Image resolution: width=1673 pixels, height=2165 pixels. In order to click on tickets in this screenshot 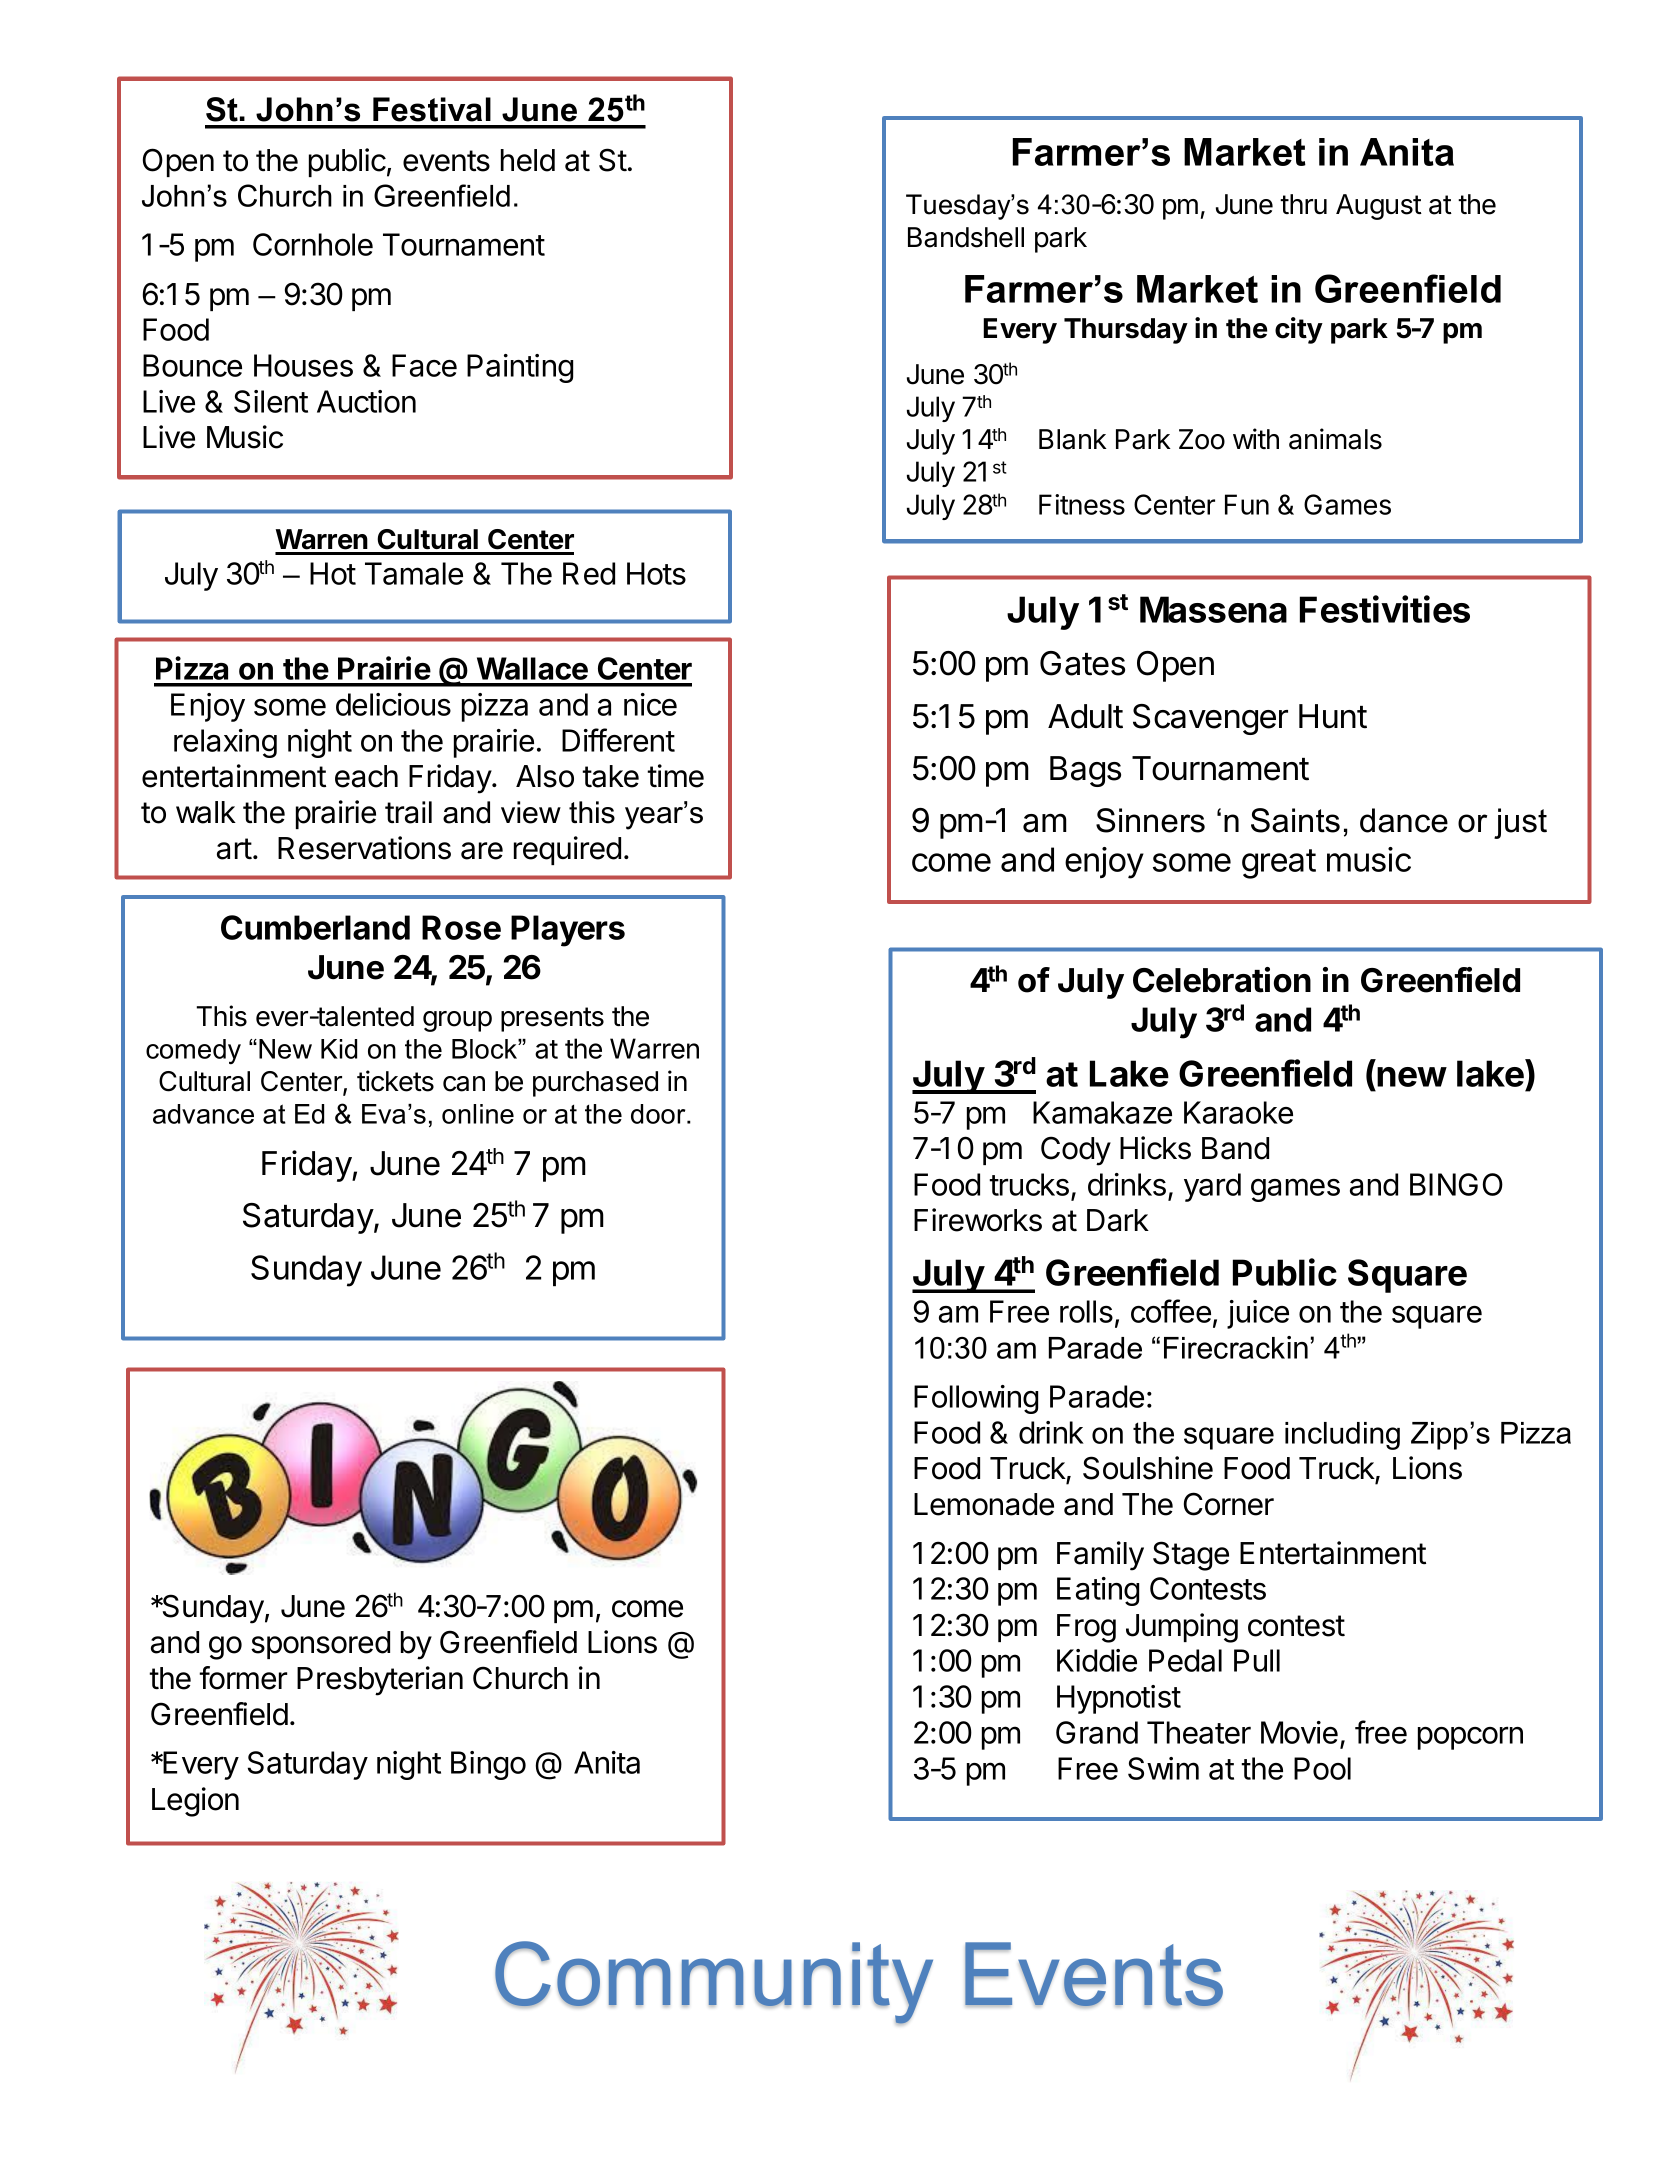, I will do `click(395, 1081)`.
